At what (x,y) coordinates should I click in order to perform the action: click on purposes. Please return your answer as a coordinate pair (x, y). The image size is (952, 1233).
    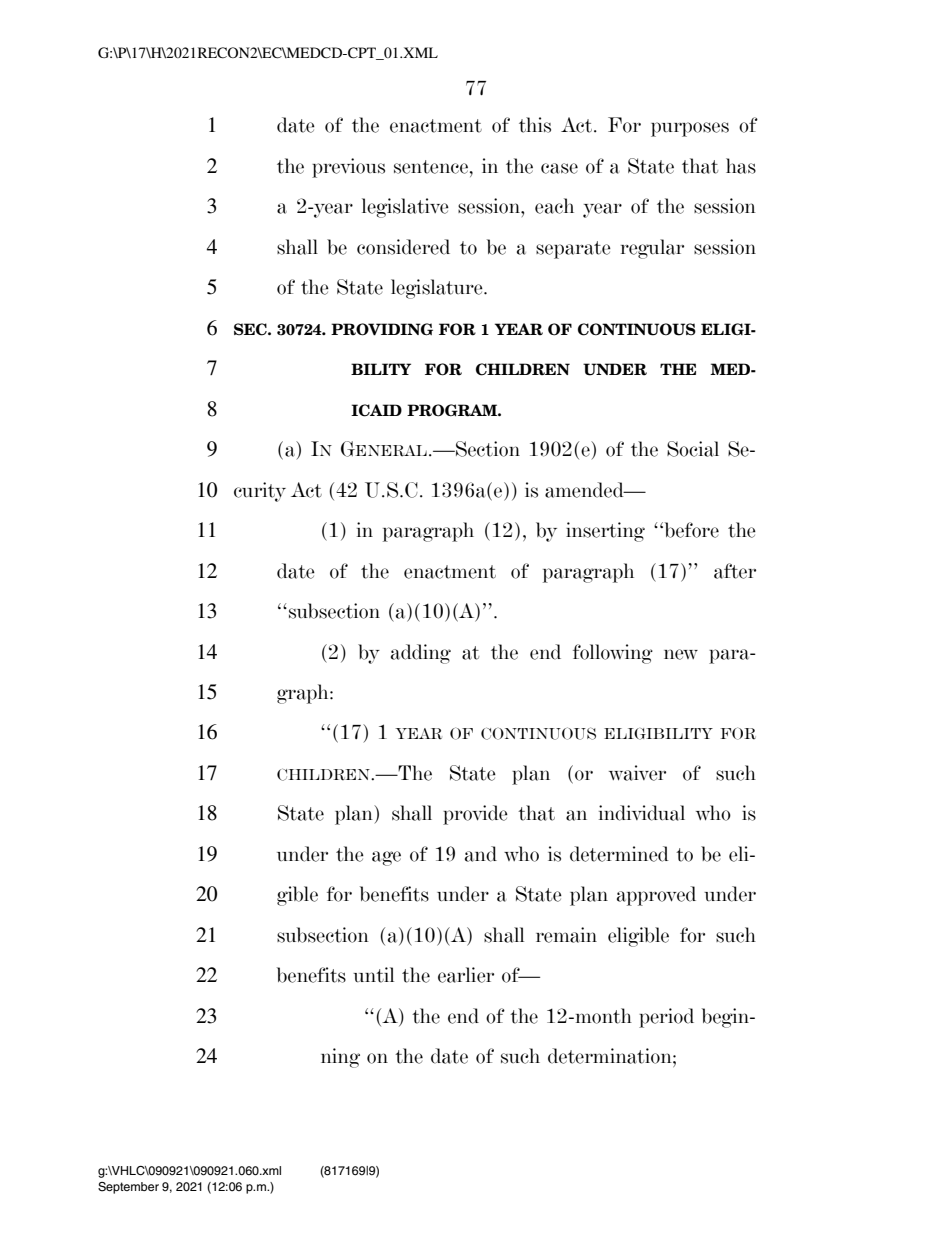
    Looking at the image, I should click on (690, 129).
